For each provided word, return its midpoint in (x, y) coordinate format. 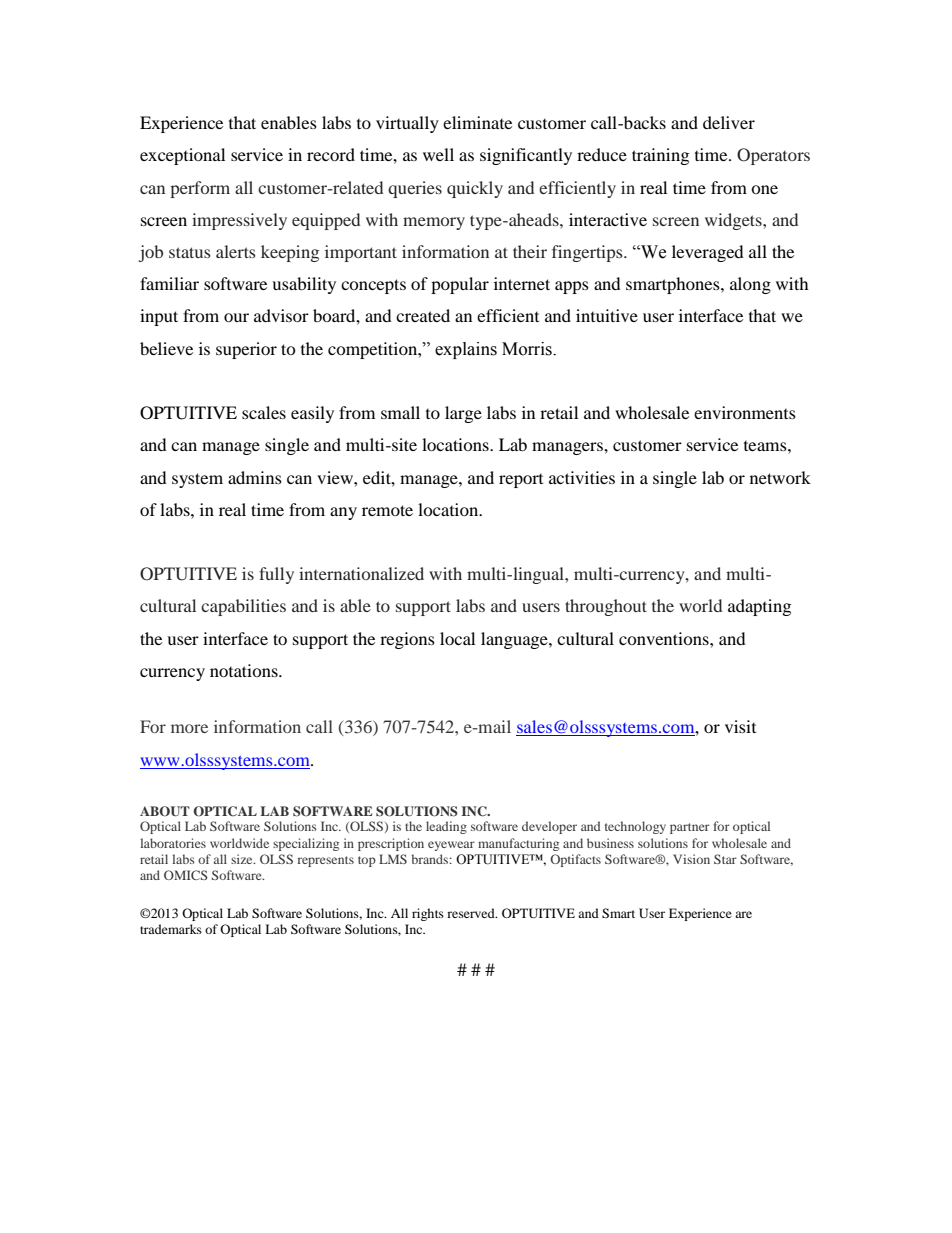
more (189, 728)
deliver (729, 122)
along (750, 285)
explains (466, 350)
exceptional (182, 156)
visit (740, 726)
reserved (472, 913)
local (457, 638)
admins (255, 477)
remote (387, 510)
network (780, 477)
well (438, 154)
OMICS (186, 875)
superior (246, 350)
